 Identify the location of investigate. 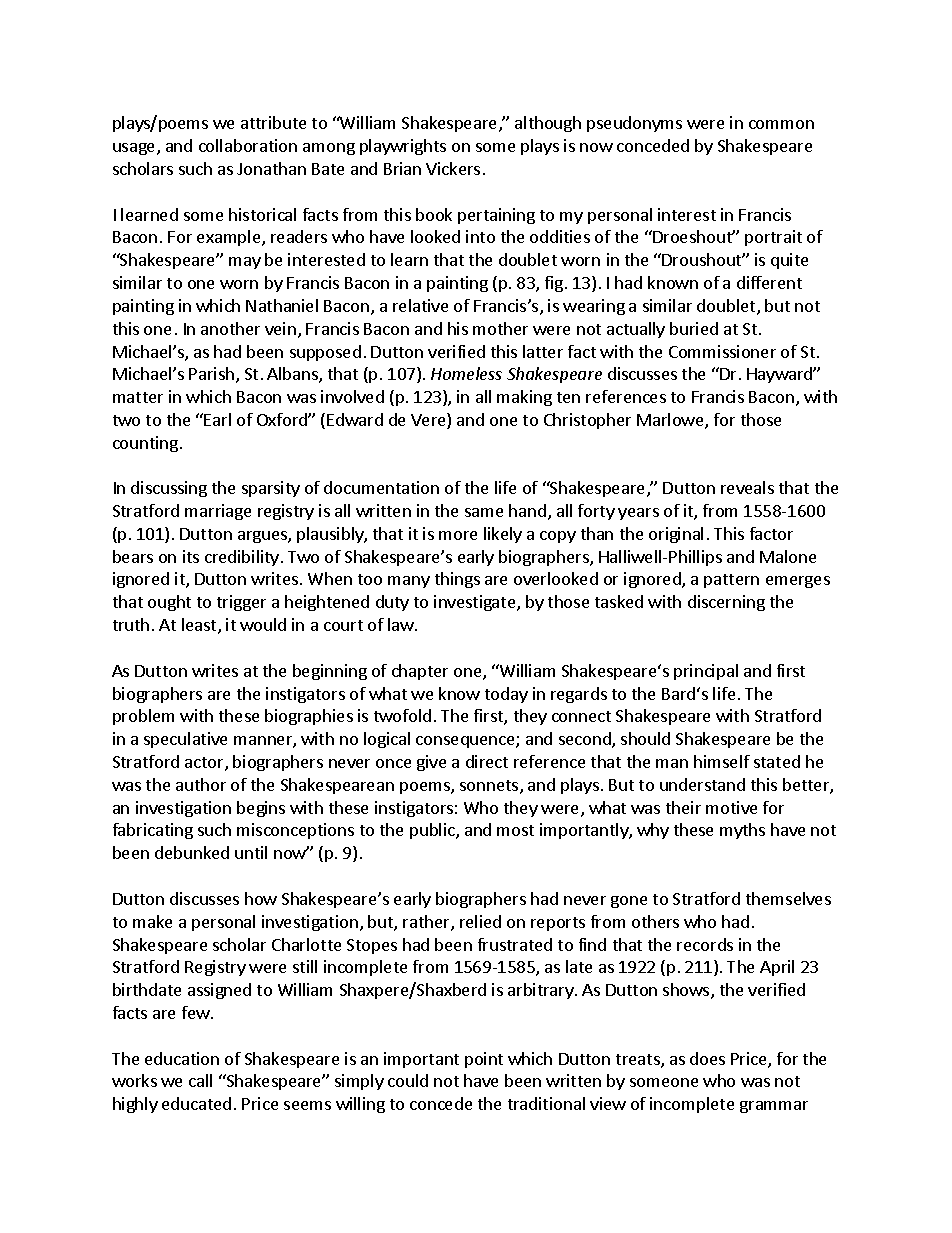
(476, 603).
